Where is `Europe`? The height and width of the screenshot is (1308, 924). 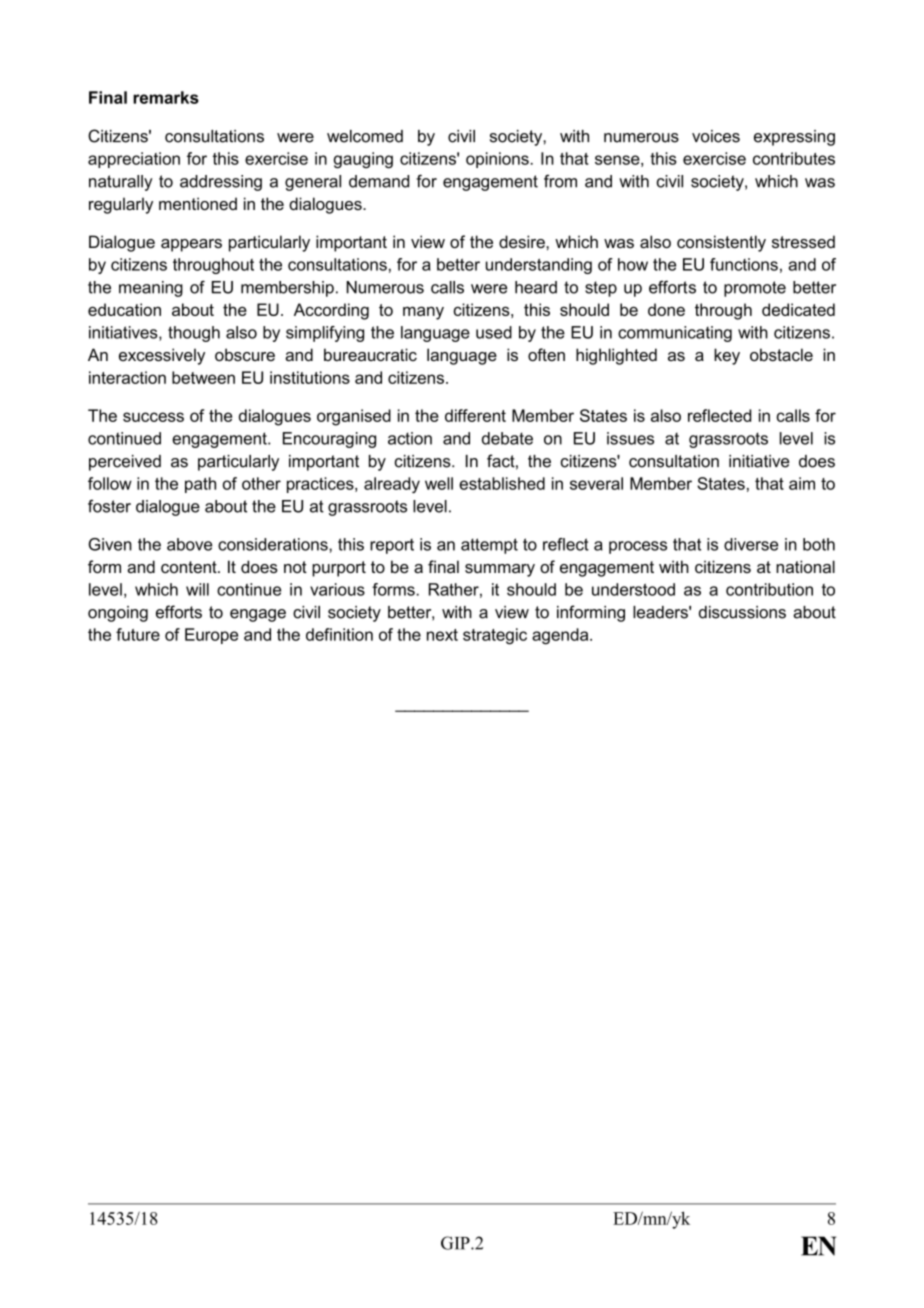 Europe is located at coordinates (211, 636).
